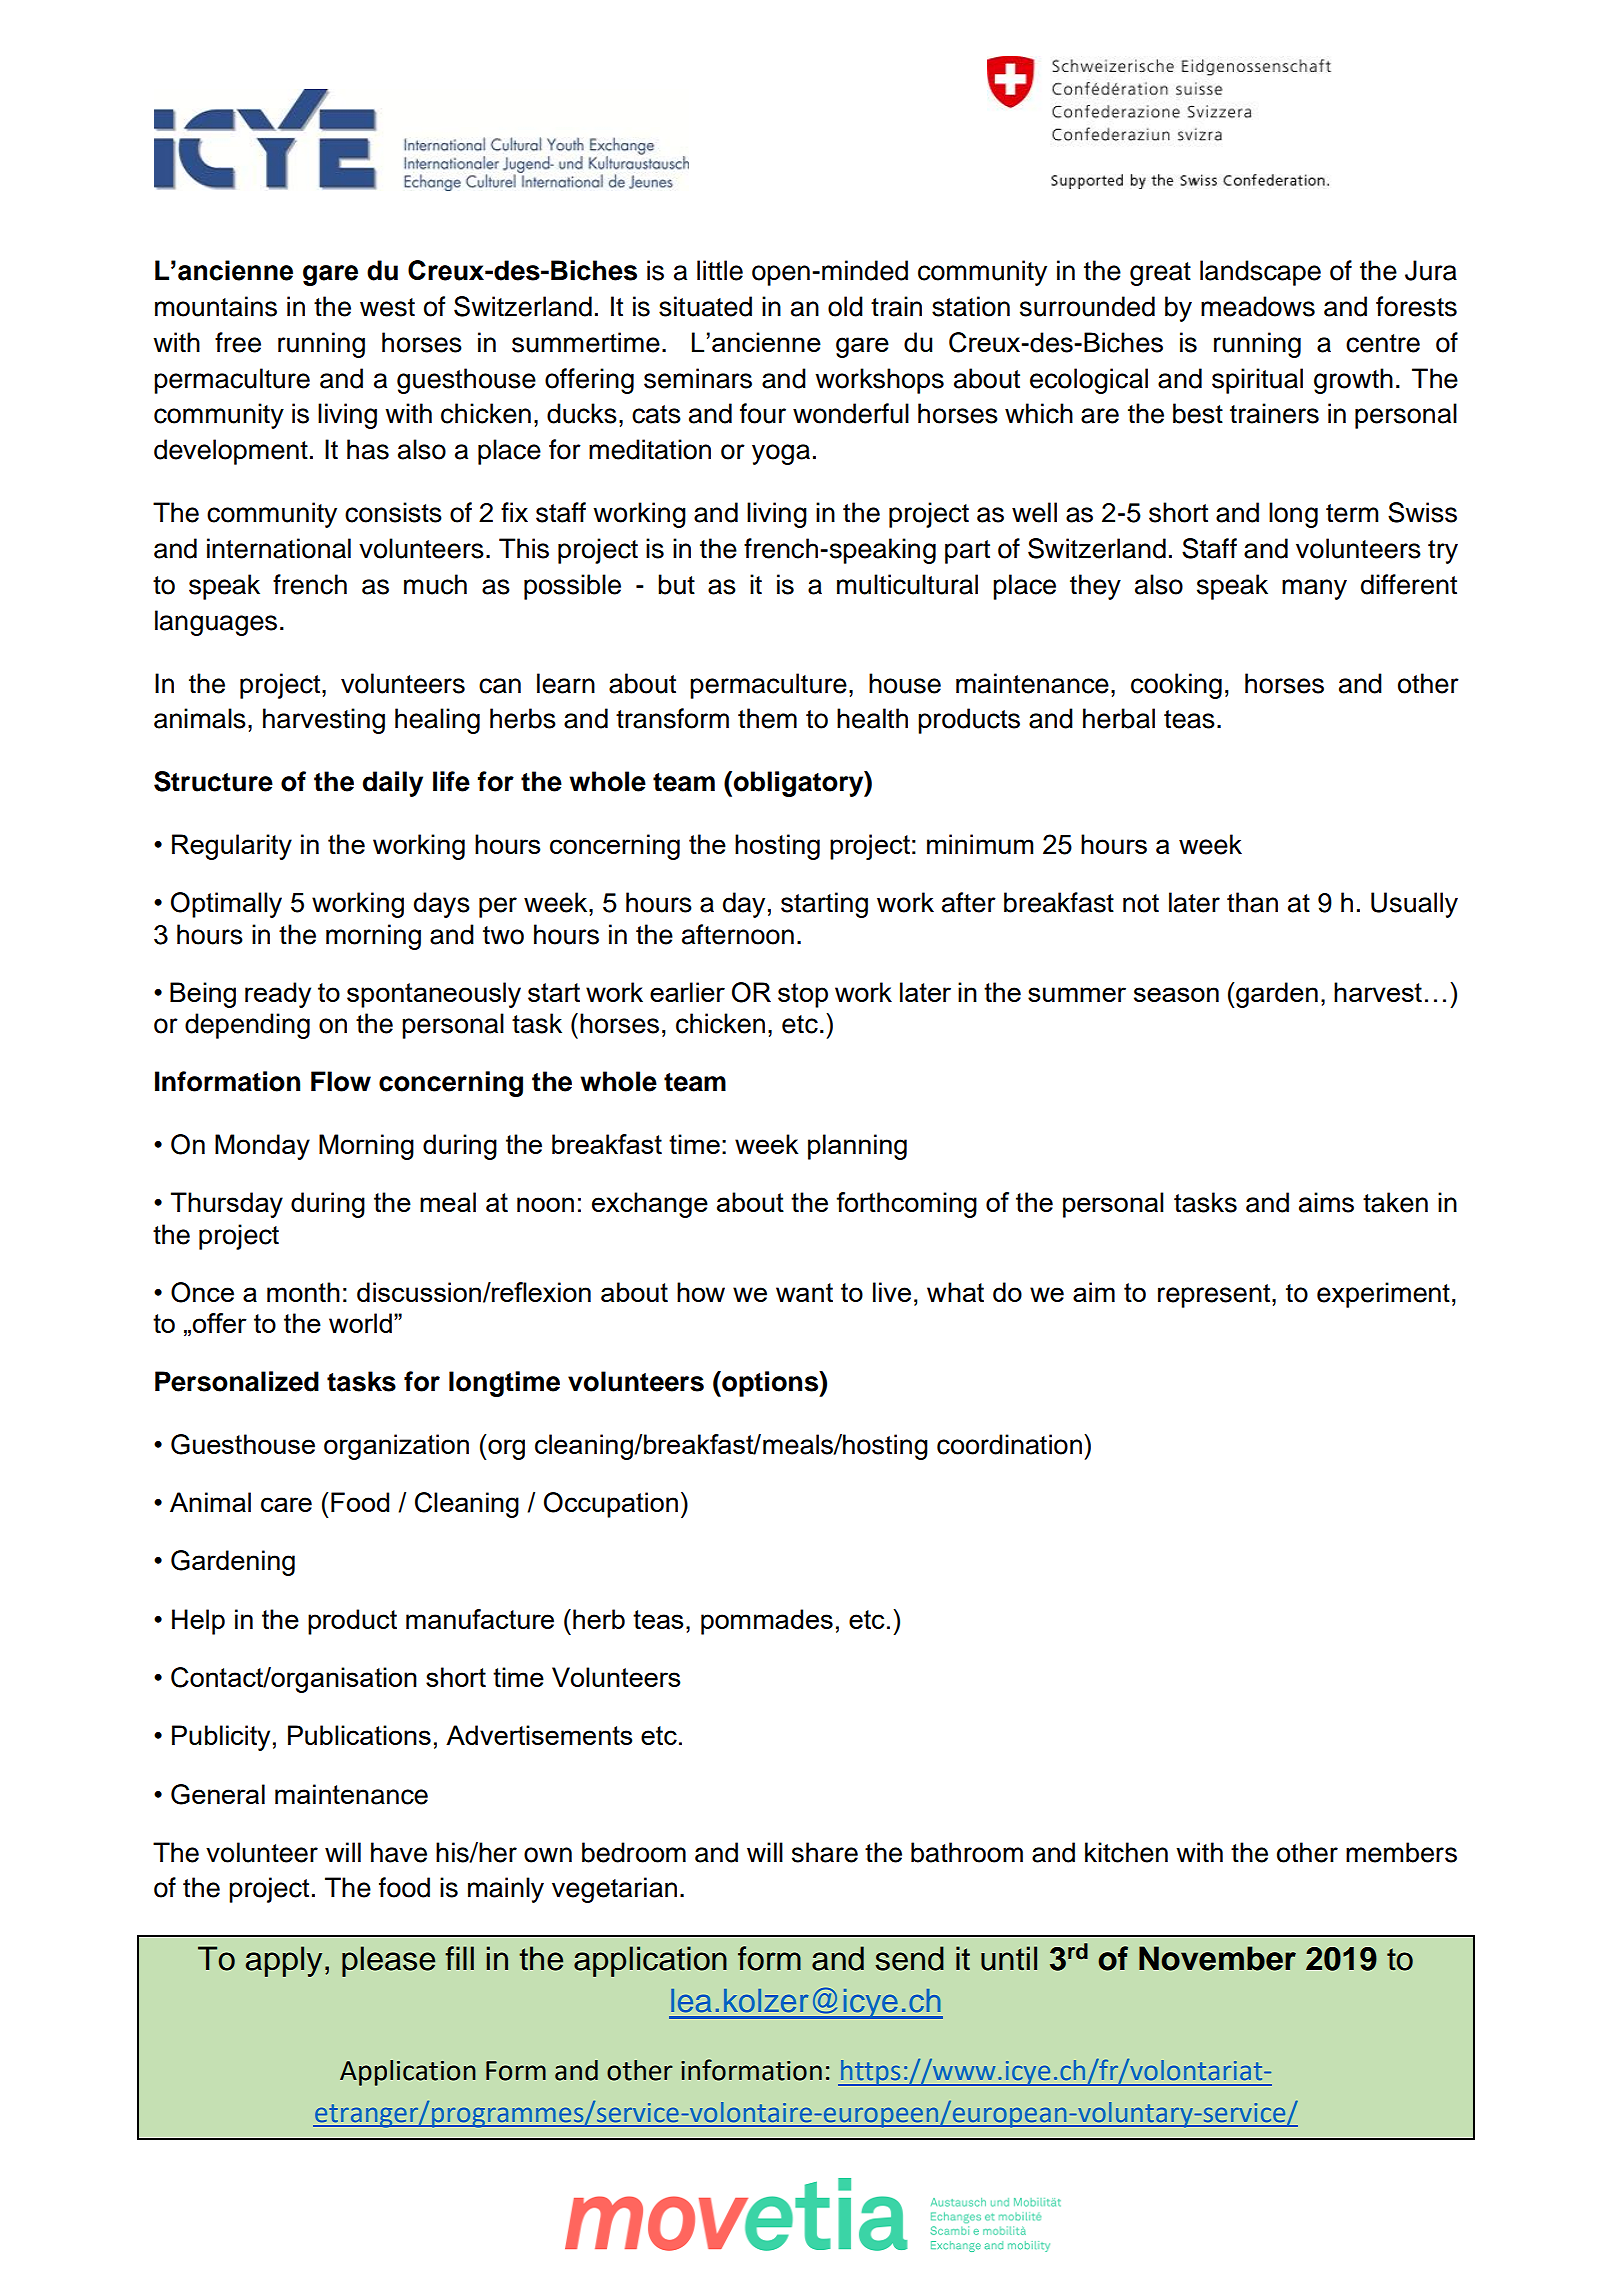  I want to click on old, so click(845, 306).
